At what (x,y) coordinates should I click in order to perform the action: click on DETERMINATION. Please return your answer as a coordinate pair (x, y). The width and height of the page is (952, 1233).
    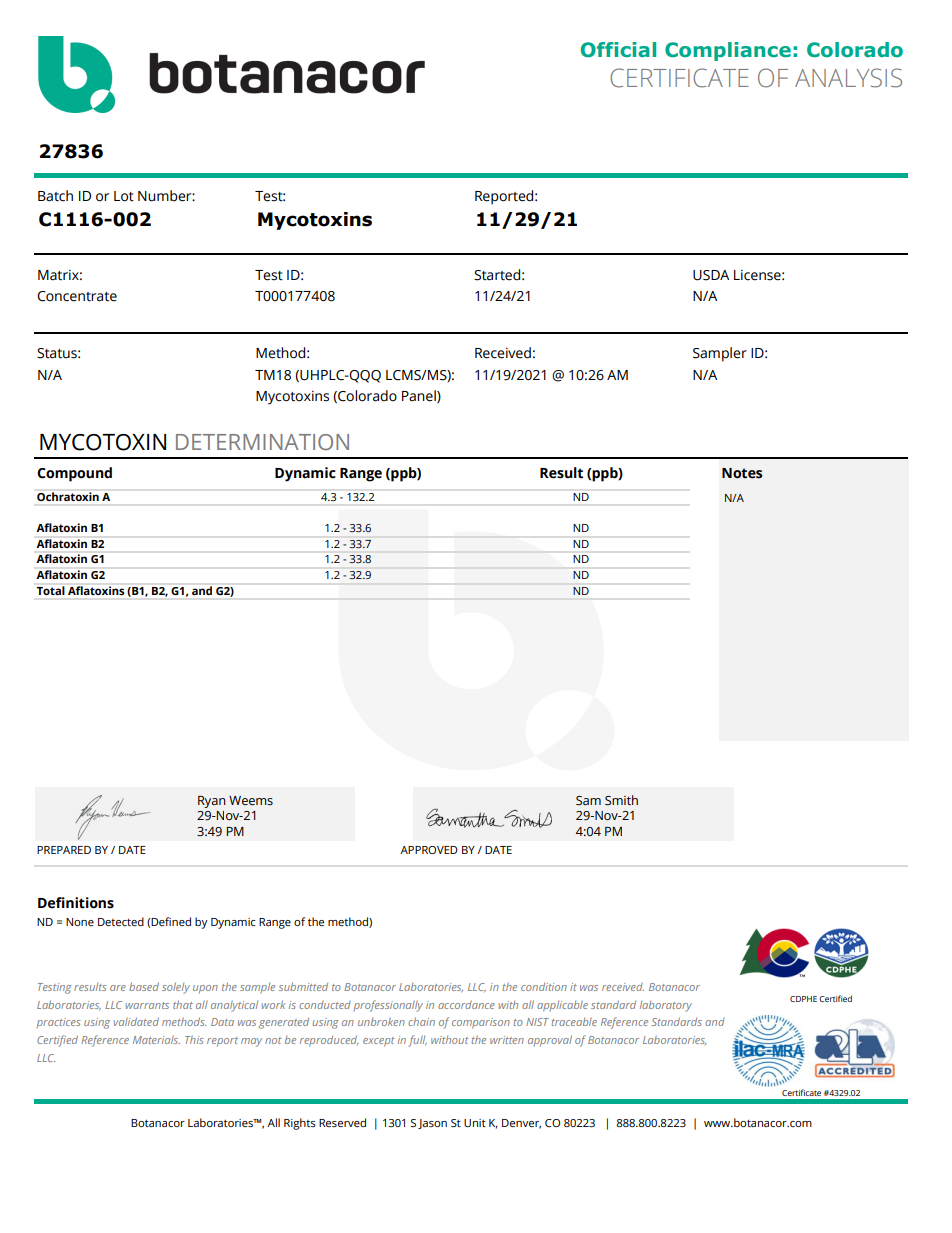
    Looking at the image, I should click on (262, 442).
